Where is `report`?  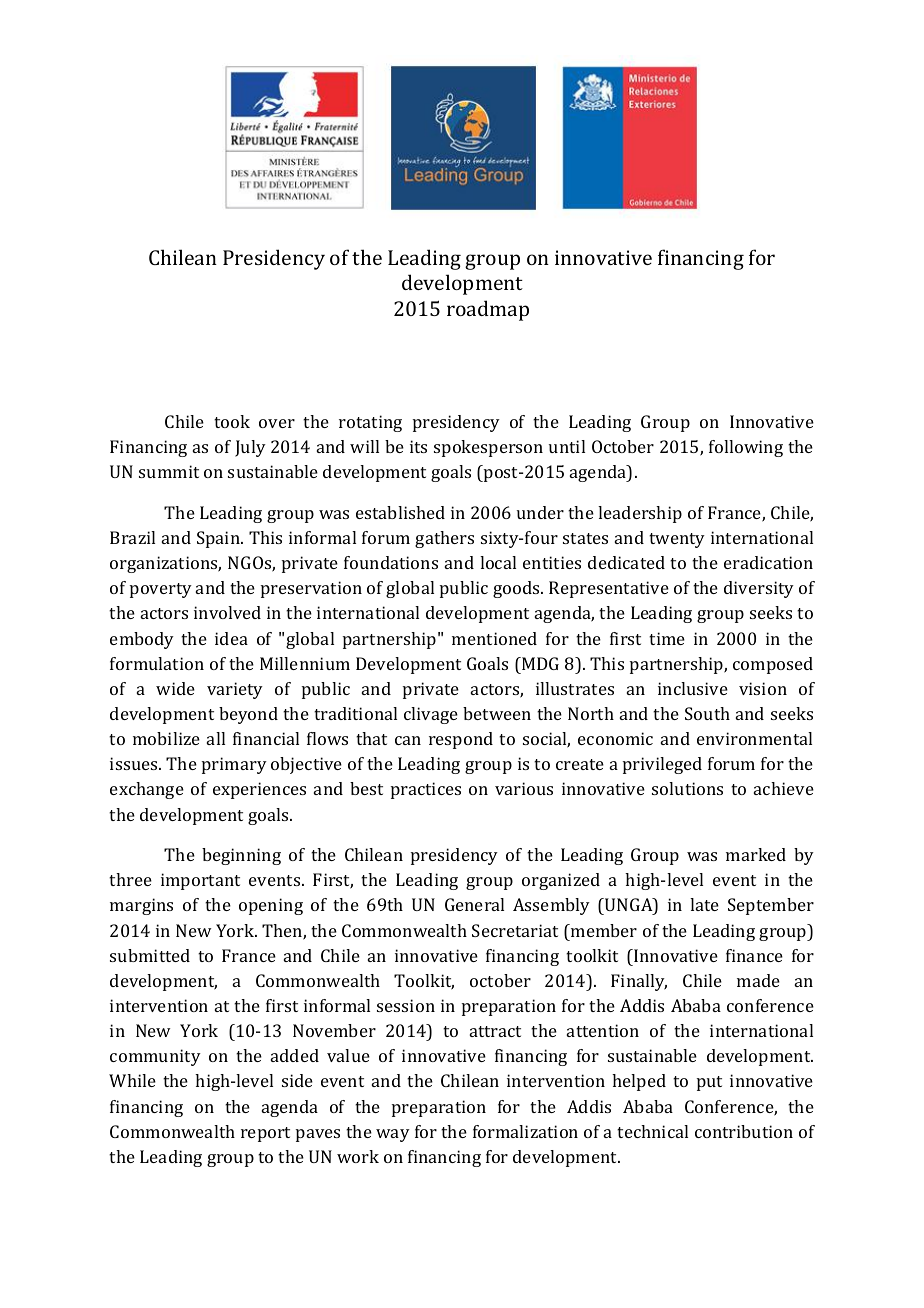 report is located at coordinates (265, 1134).
